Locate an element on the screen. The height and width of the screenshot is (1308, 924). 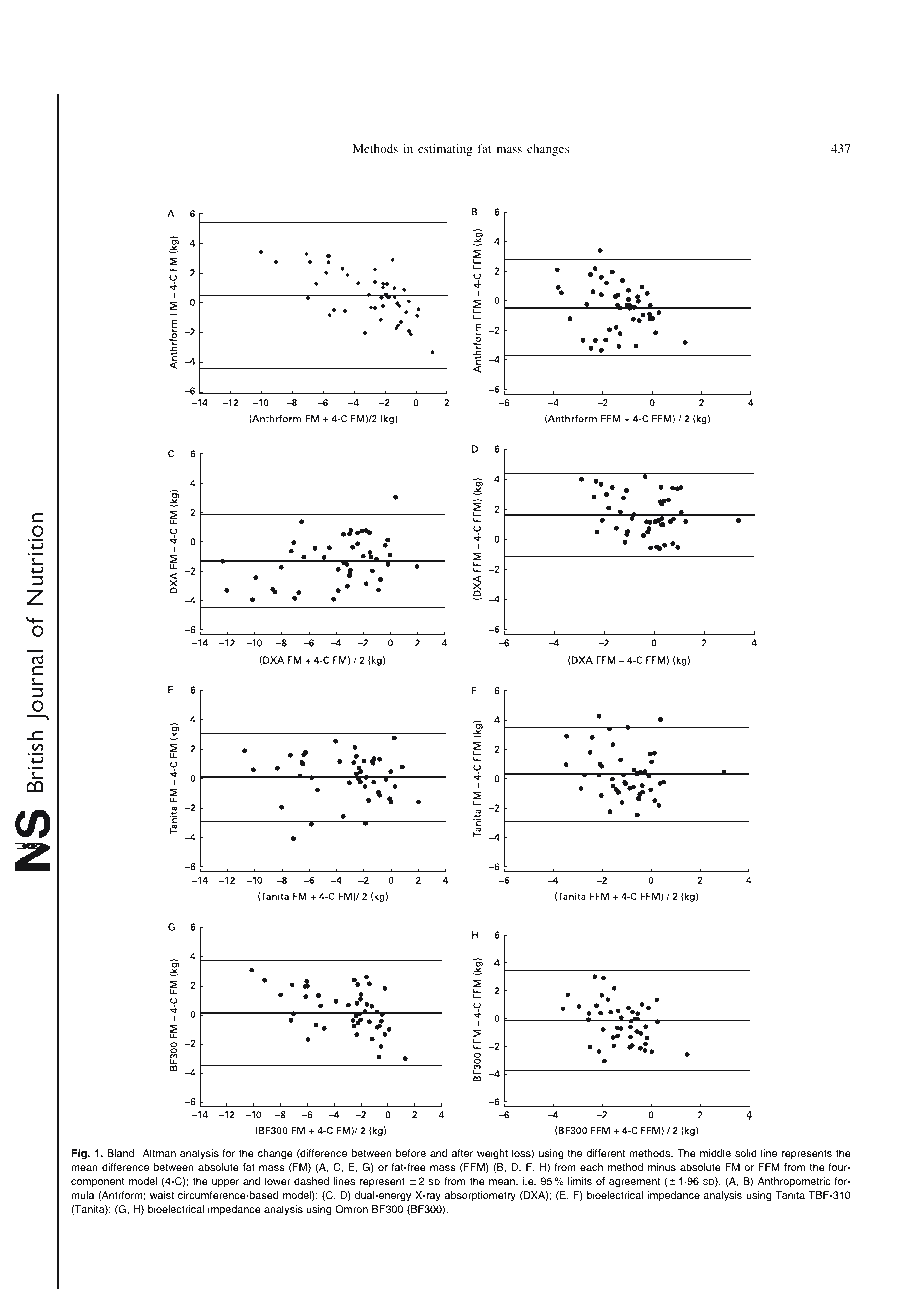
solid is located at coordinates (746, 1153).
